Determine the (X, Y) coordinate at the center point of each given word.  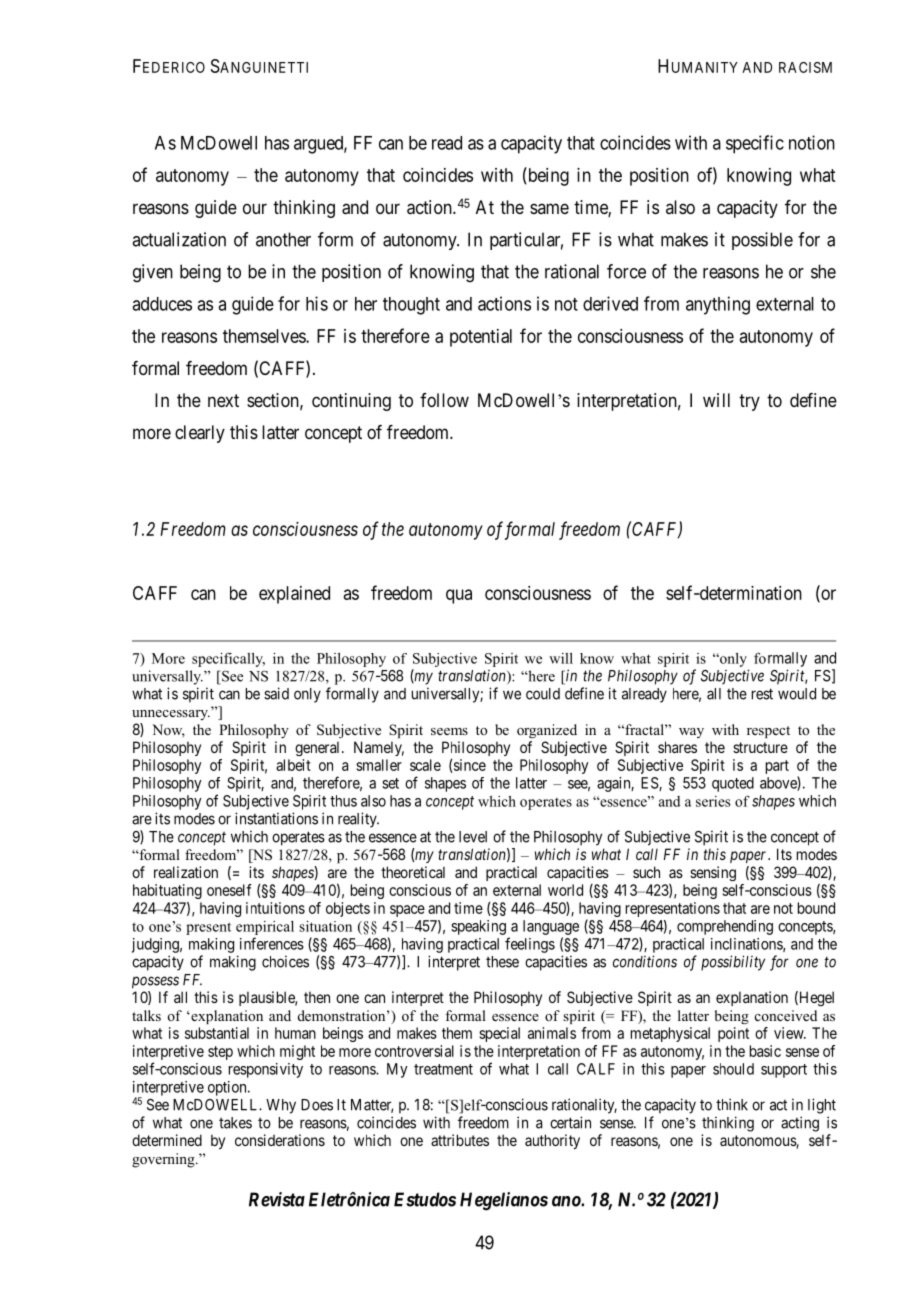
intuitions (275, 908)
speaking (478, 927)
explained (294, 595)
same (549, 208)
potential (481, 338)
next (223, 400)
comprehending (725, 927)
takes (235, 1123)
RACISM (805, 67)
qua (459, 596)
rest (762, 694)
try (749, 402)
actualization (179, 239)
